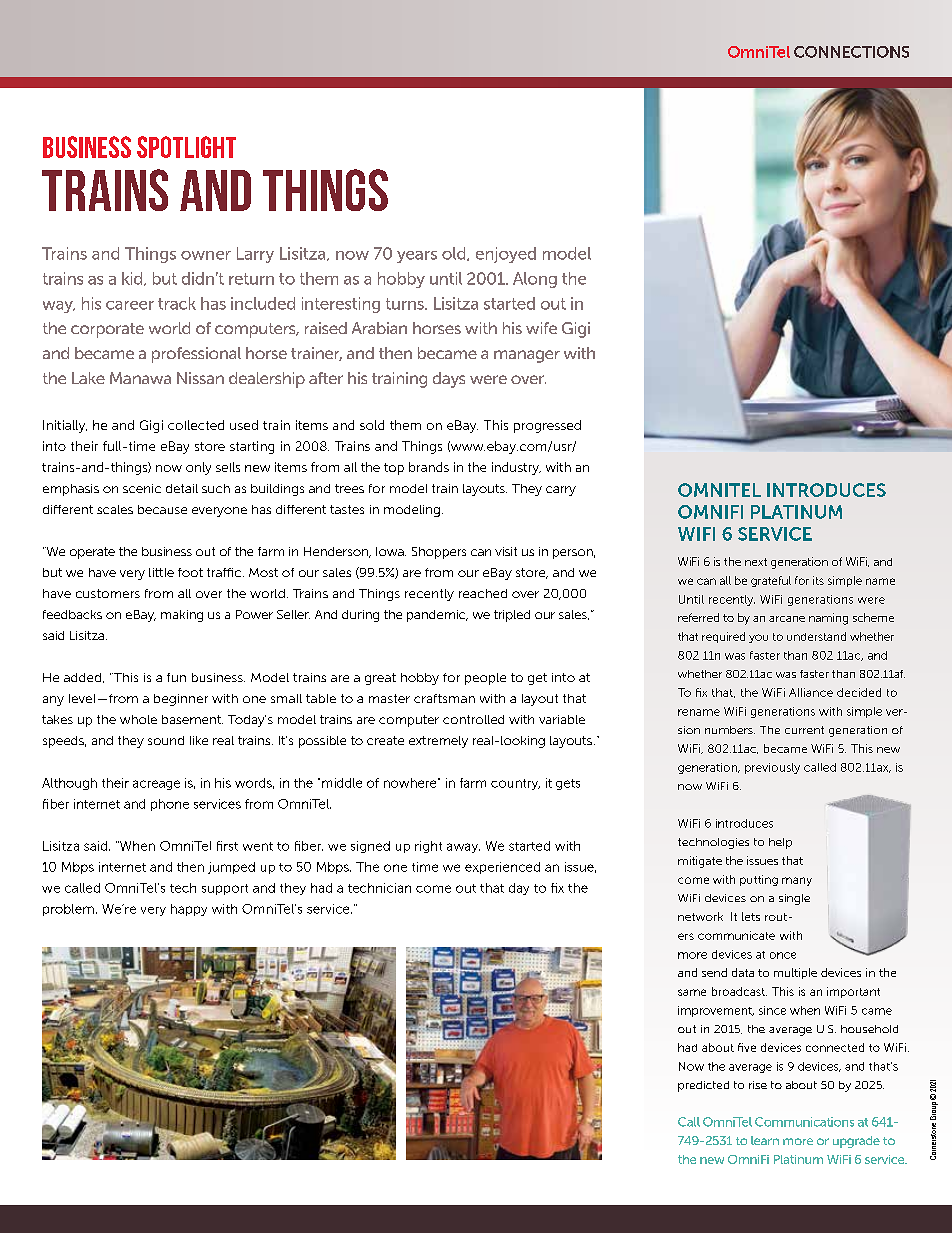 The height and width of the screenshot is (1233, 952). Describe the element at coordinates (449, 380) in the screenshot. I see `days` at that location.
